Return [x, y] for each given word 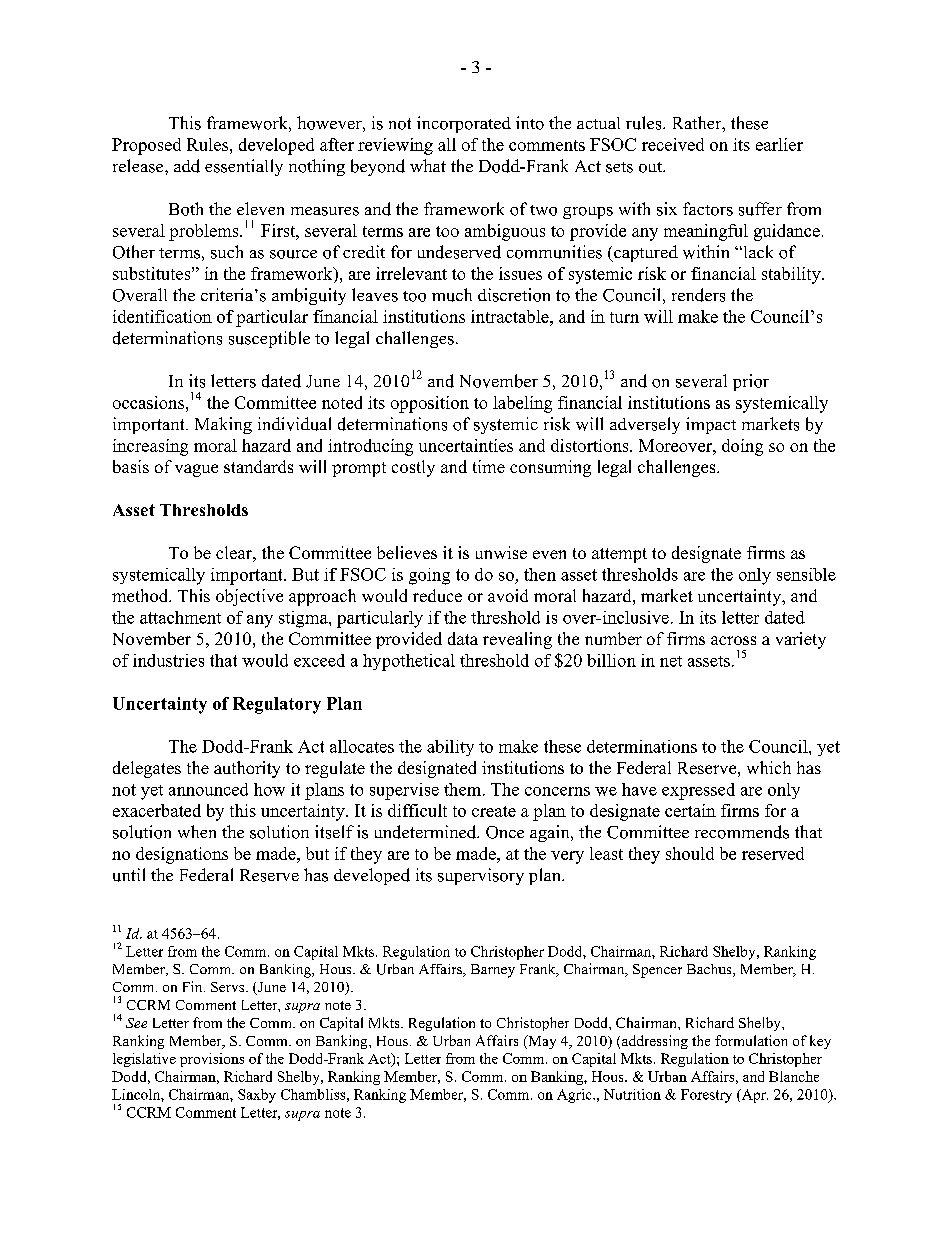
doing [742, 447]
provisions [212, 1060]
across [733, 640]
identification [162, 316]
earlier [779, 144]
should [690, 853]
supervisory [481, 876]
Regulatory [277, 705]
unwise [501, 552]
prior [751, 382]
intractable [511, 316]
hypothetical [409, 662]
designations [182, 855]
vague [196, 470]
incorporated [464, 124]
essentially [244, 167]
